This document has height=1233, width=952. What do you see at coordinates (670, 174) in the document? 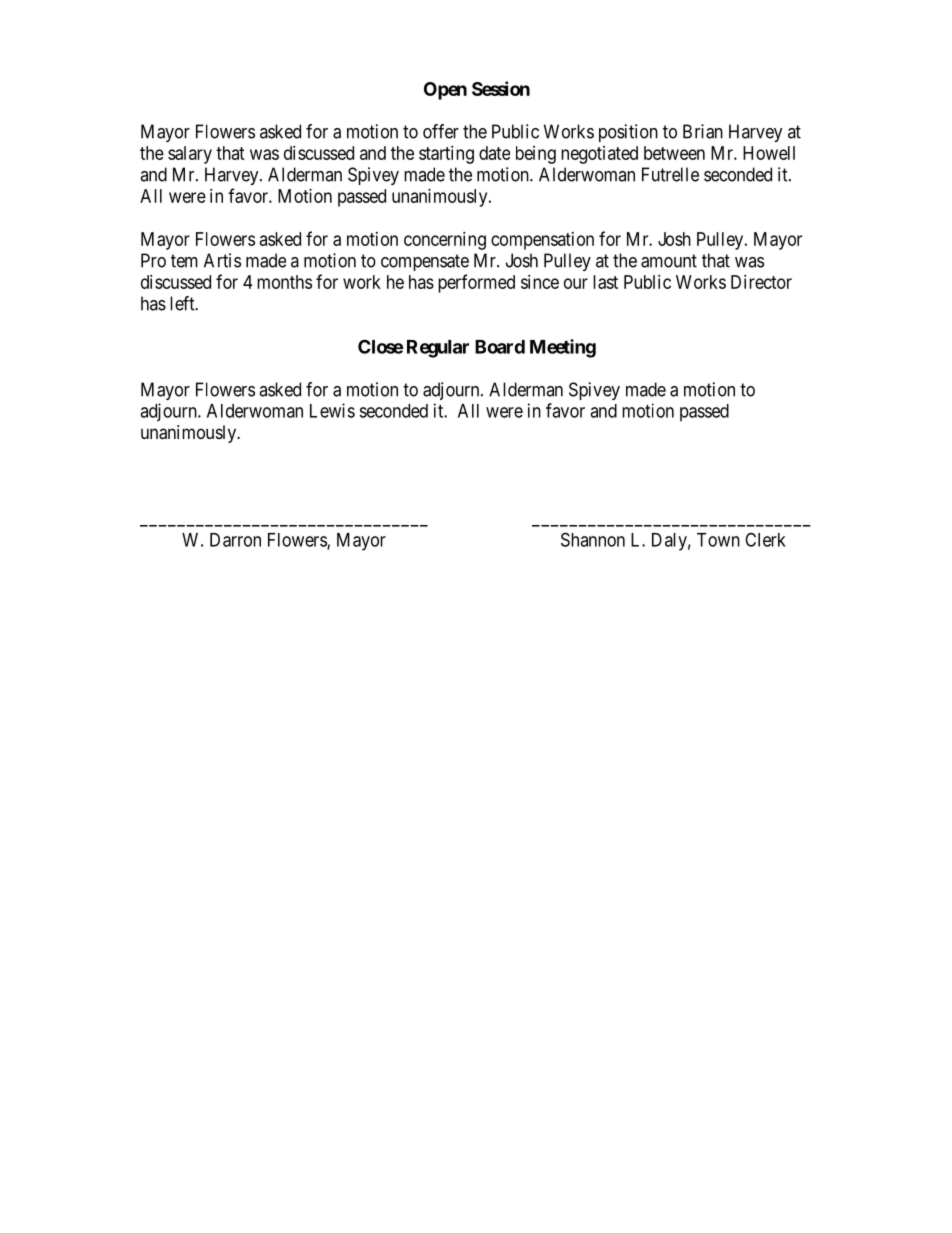
I see `Futrelle` at bounding box center [670, 174].
